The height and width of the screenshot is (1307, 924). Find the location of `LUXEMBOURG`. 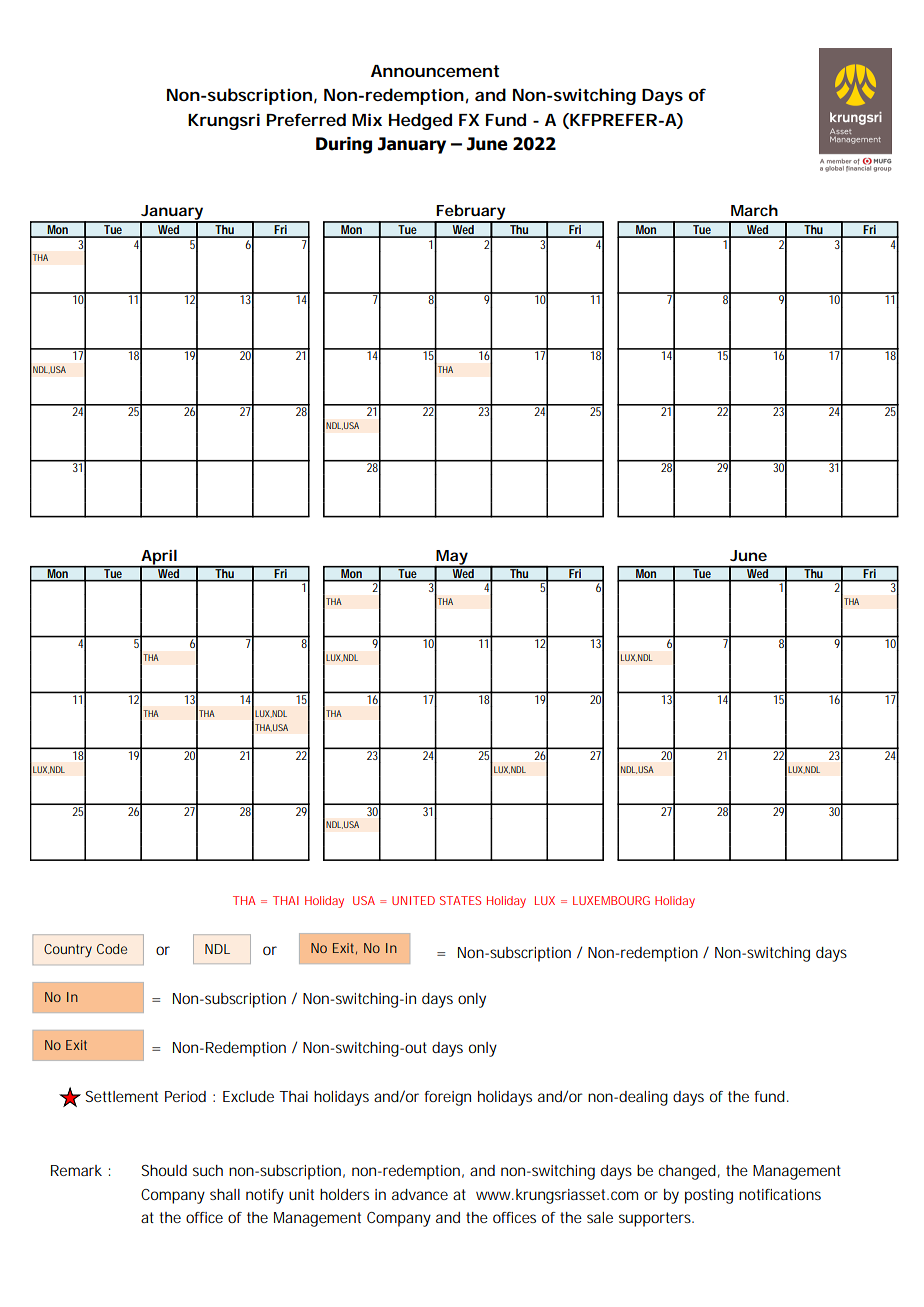

LUXEMBOURG is located at coordinates (611, 900).
